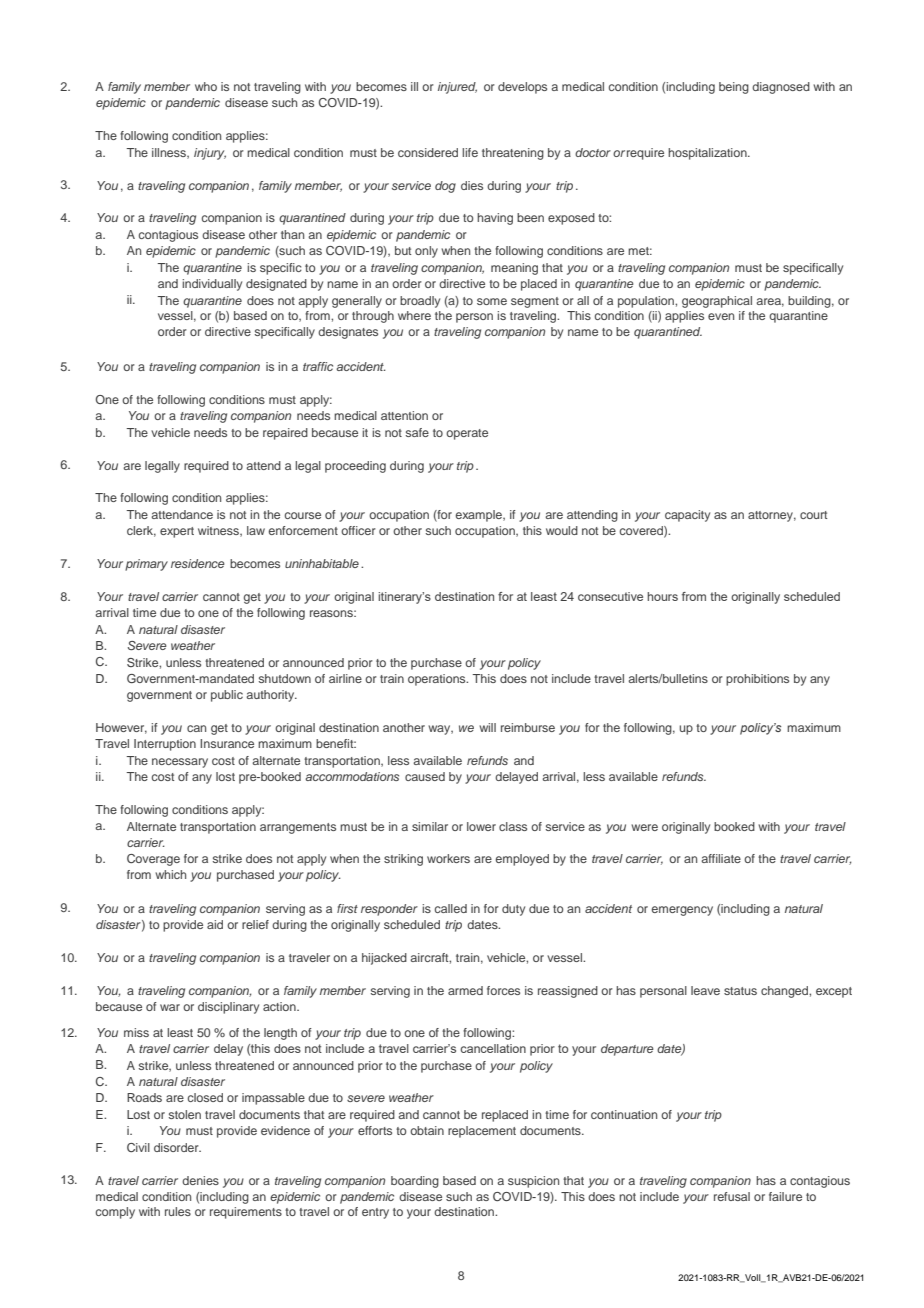  I want to click on who, so click(206, 86).
